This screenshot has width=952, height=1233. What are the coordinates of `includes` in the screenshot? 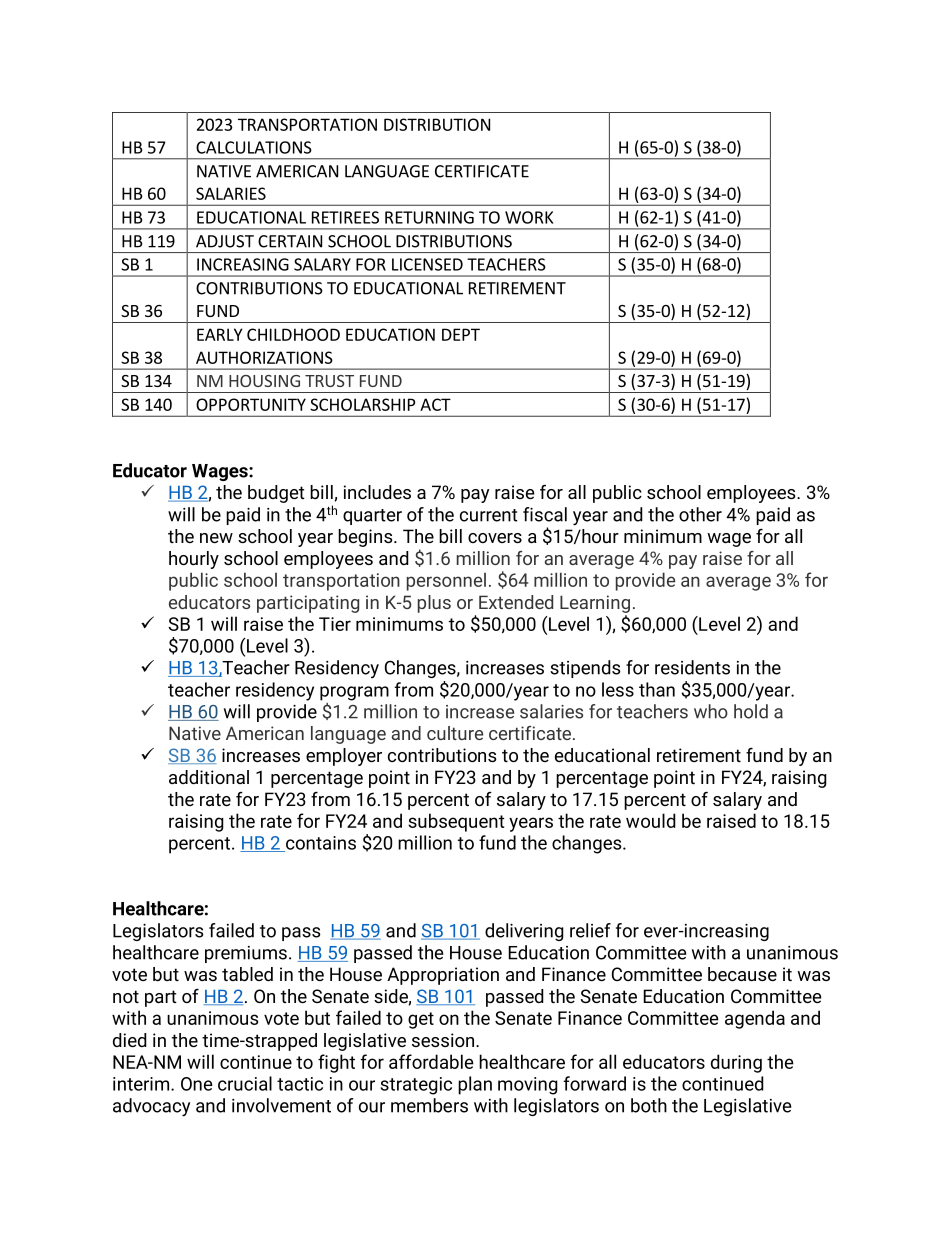 It's located at (377, 492).
